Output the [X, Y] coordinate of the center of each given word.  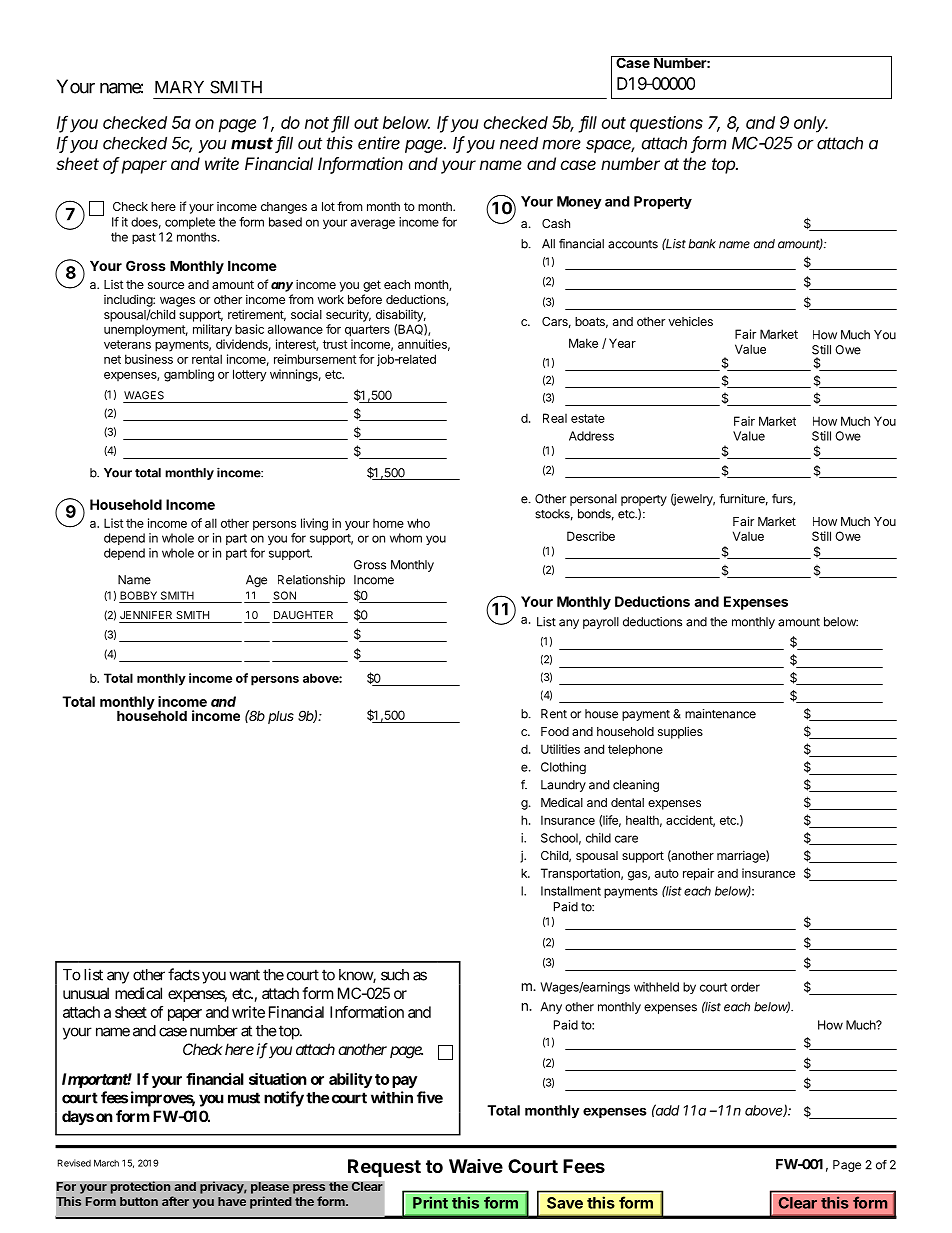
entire [379, 143]
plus [281, 717]
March [106, 1163]
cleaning [636, 786]
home [388, 523]
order [745, 987]
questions [666, 124]
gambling [189, 375]
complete [190, 223]
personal [593, 500]
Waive [476, 1166]
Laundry [563, 786]
